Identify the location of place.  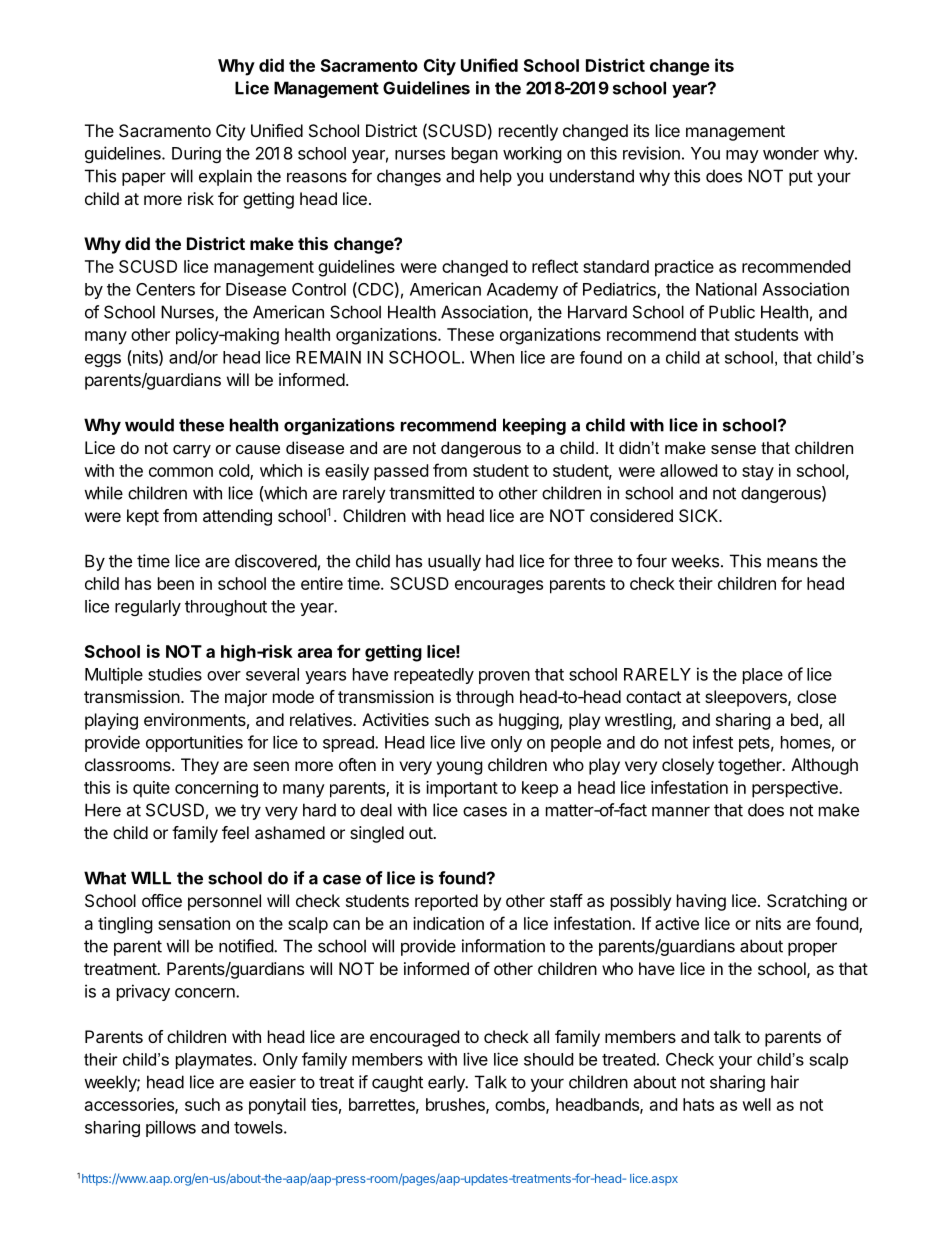
(763, 676).
